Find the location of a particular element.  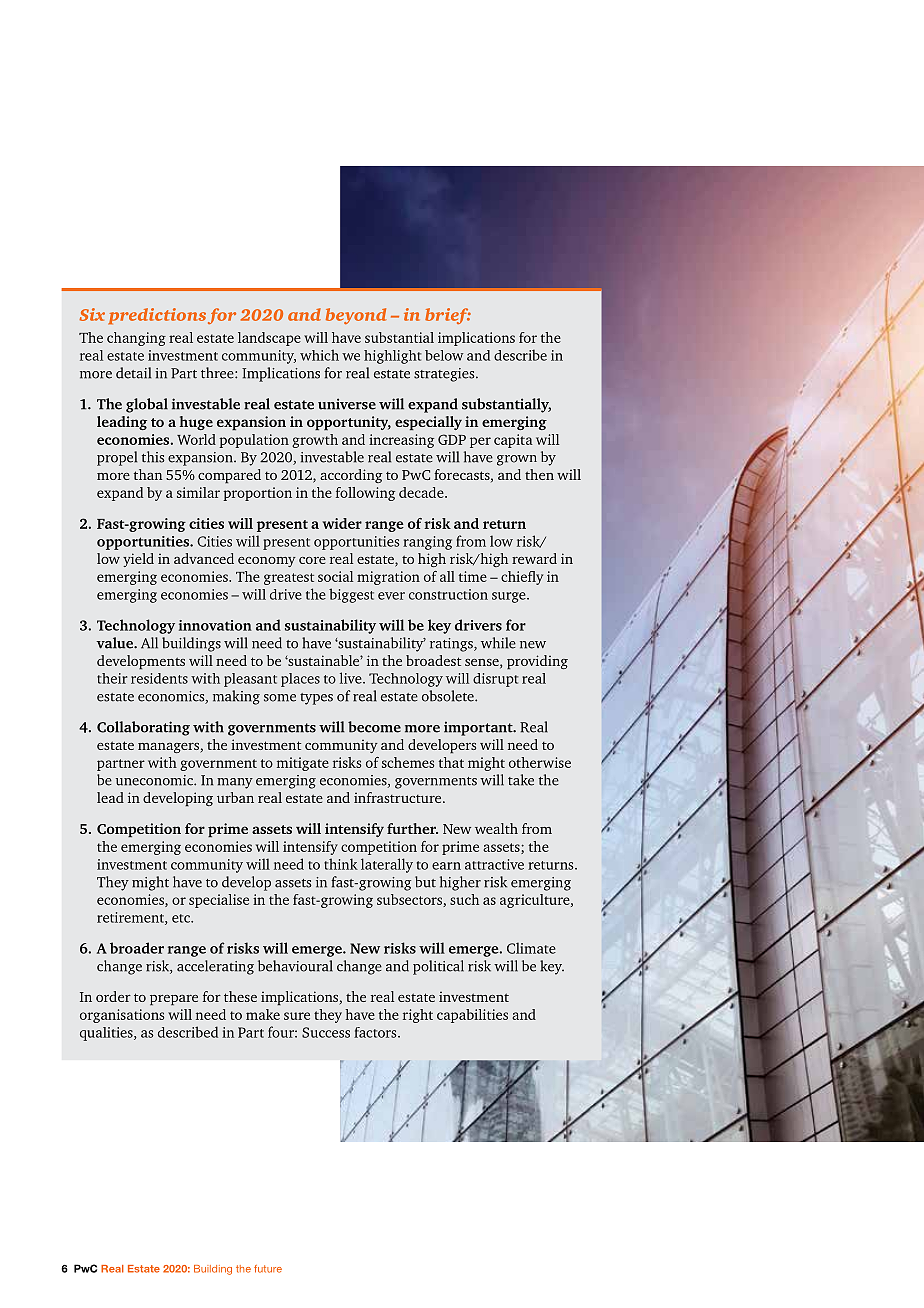

which is located at coordinates (319, 355).
